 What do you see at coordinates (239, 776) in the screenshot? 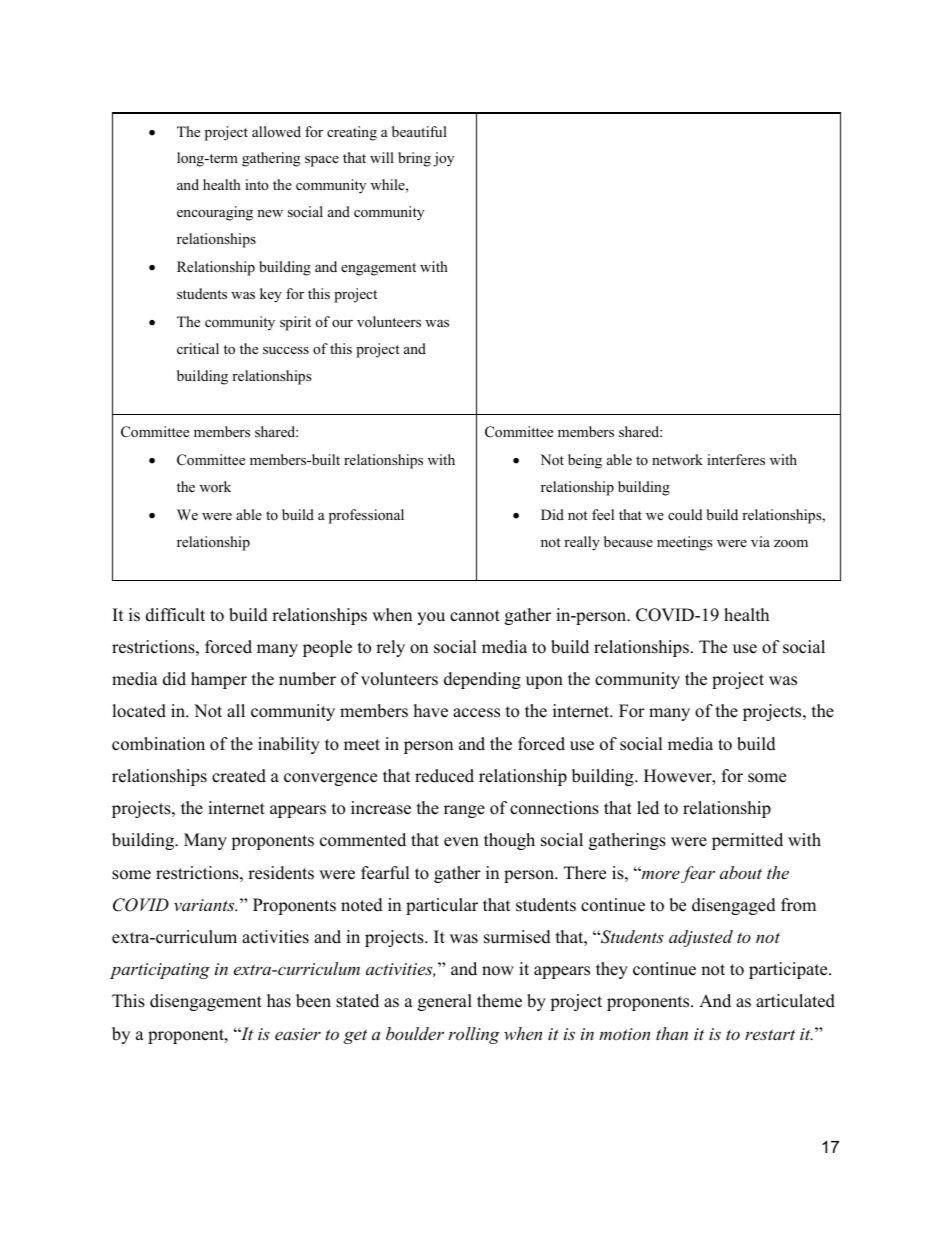
I see `created` at bounding box center [239, 776].
